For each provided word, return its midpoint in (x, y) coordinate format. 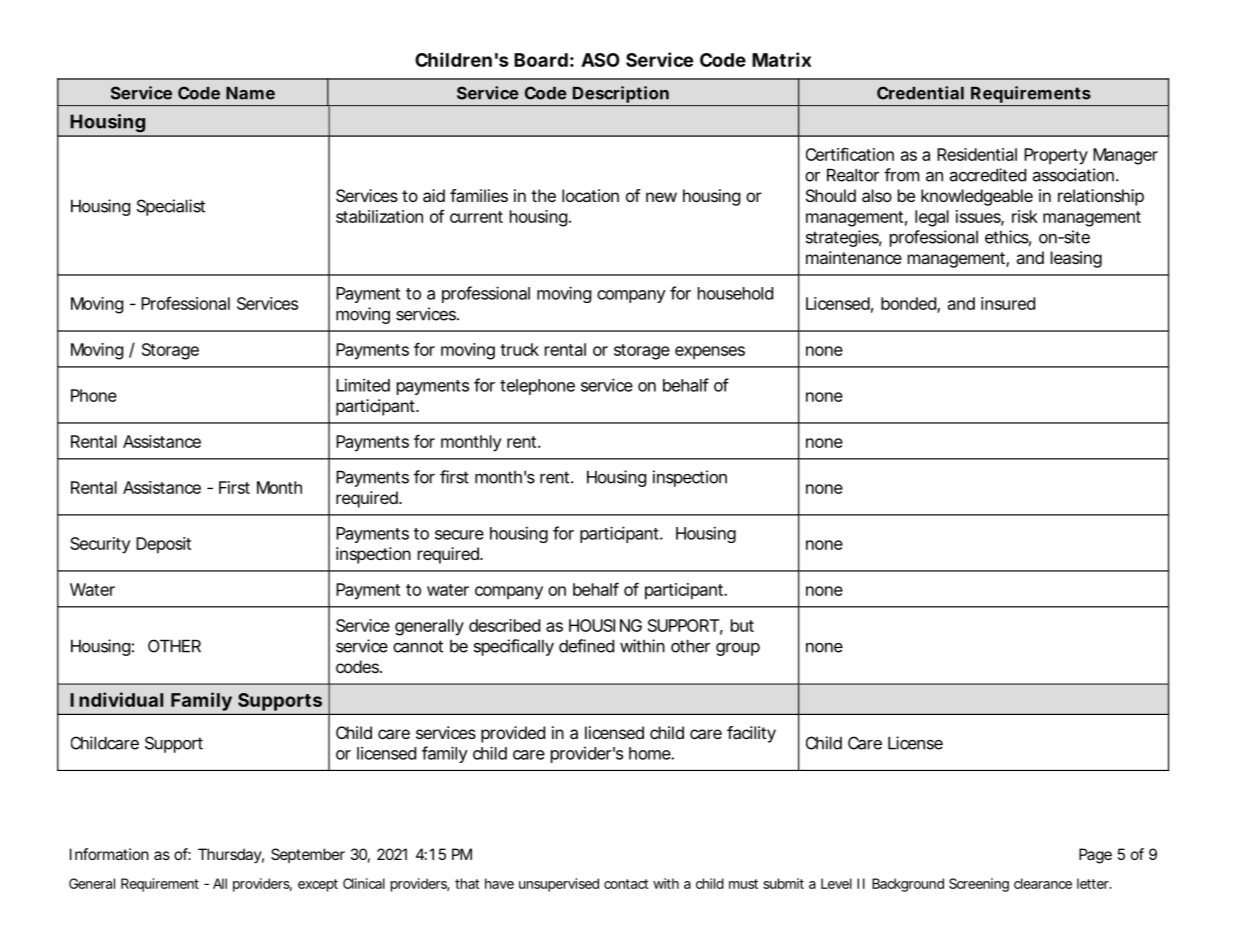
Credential (920, 93)
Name (250, 93)
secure (459, 535)
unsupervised (559, 885)
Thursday (231, 855)
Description (621, 94)
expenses (710, 353)
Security (100, 545)
